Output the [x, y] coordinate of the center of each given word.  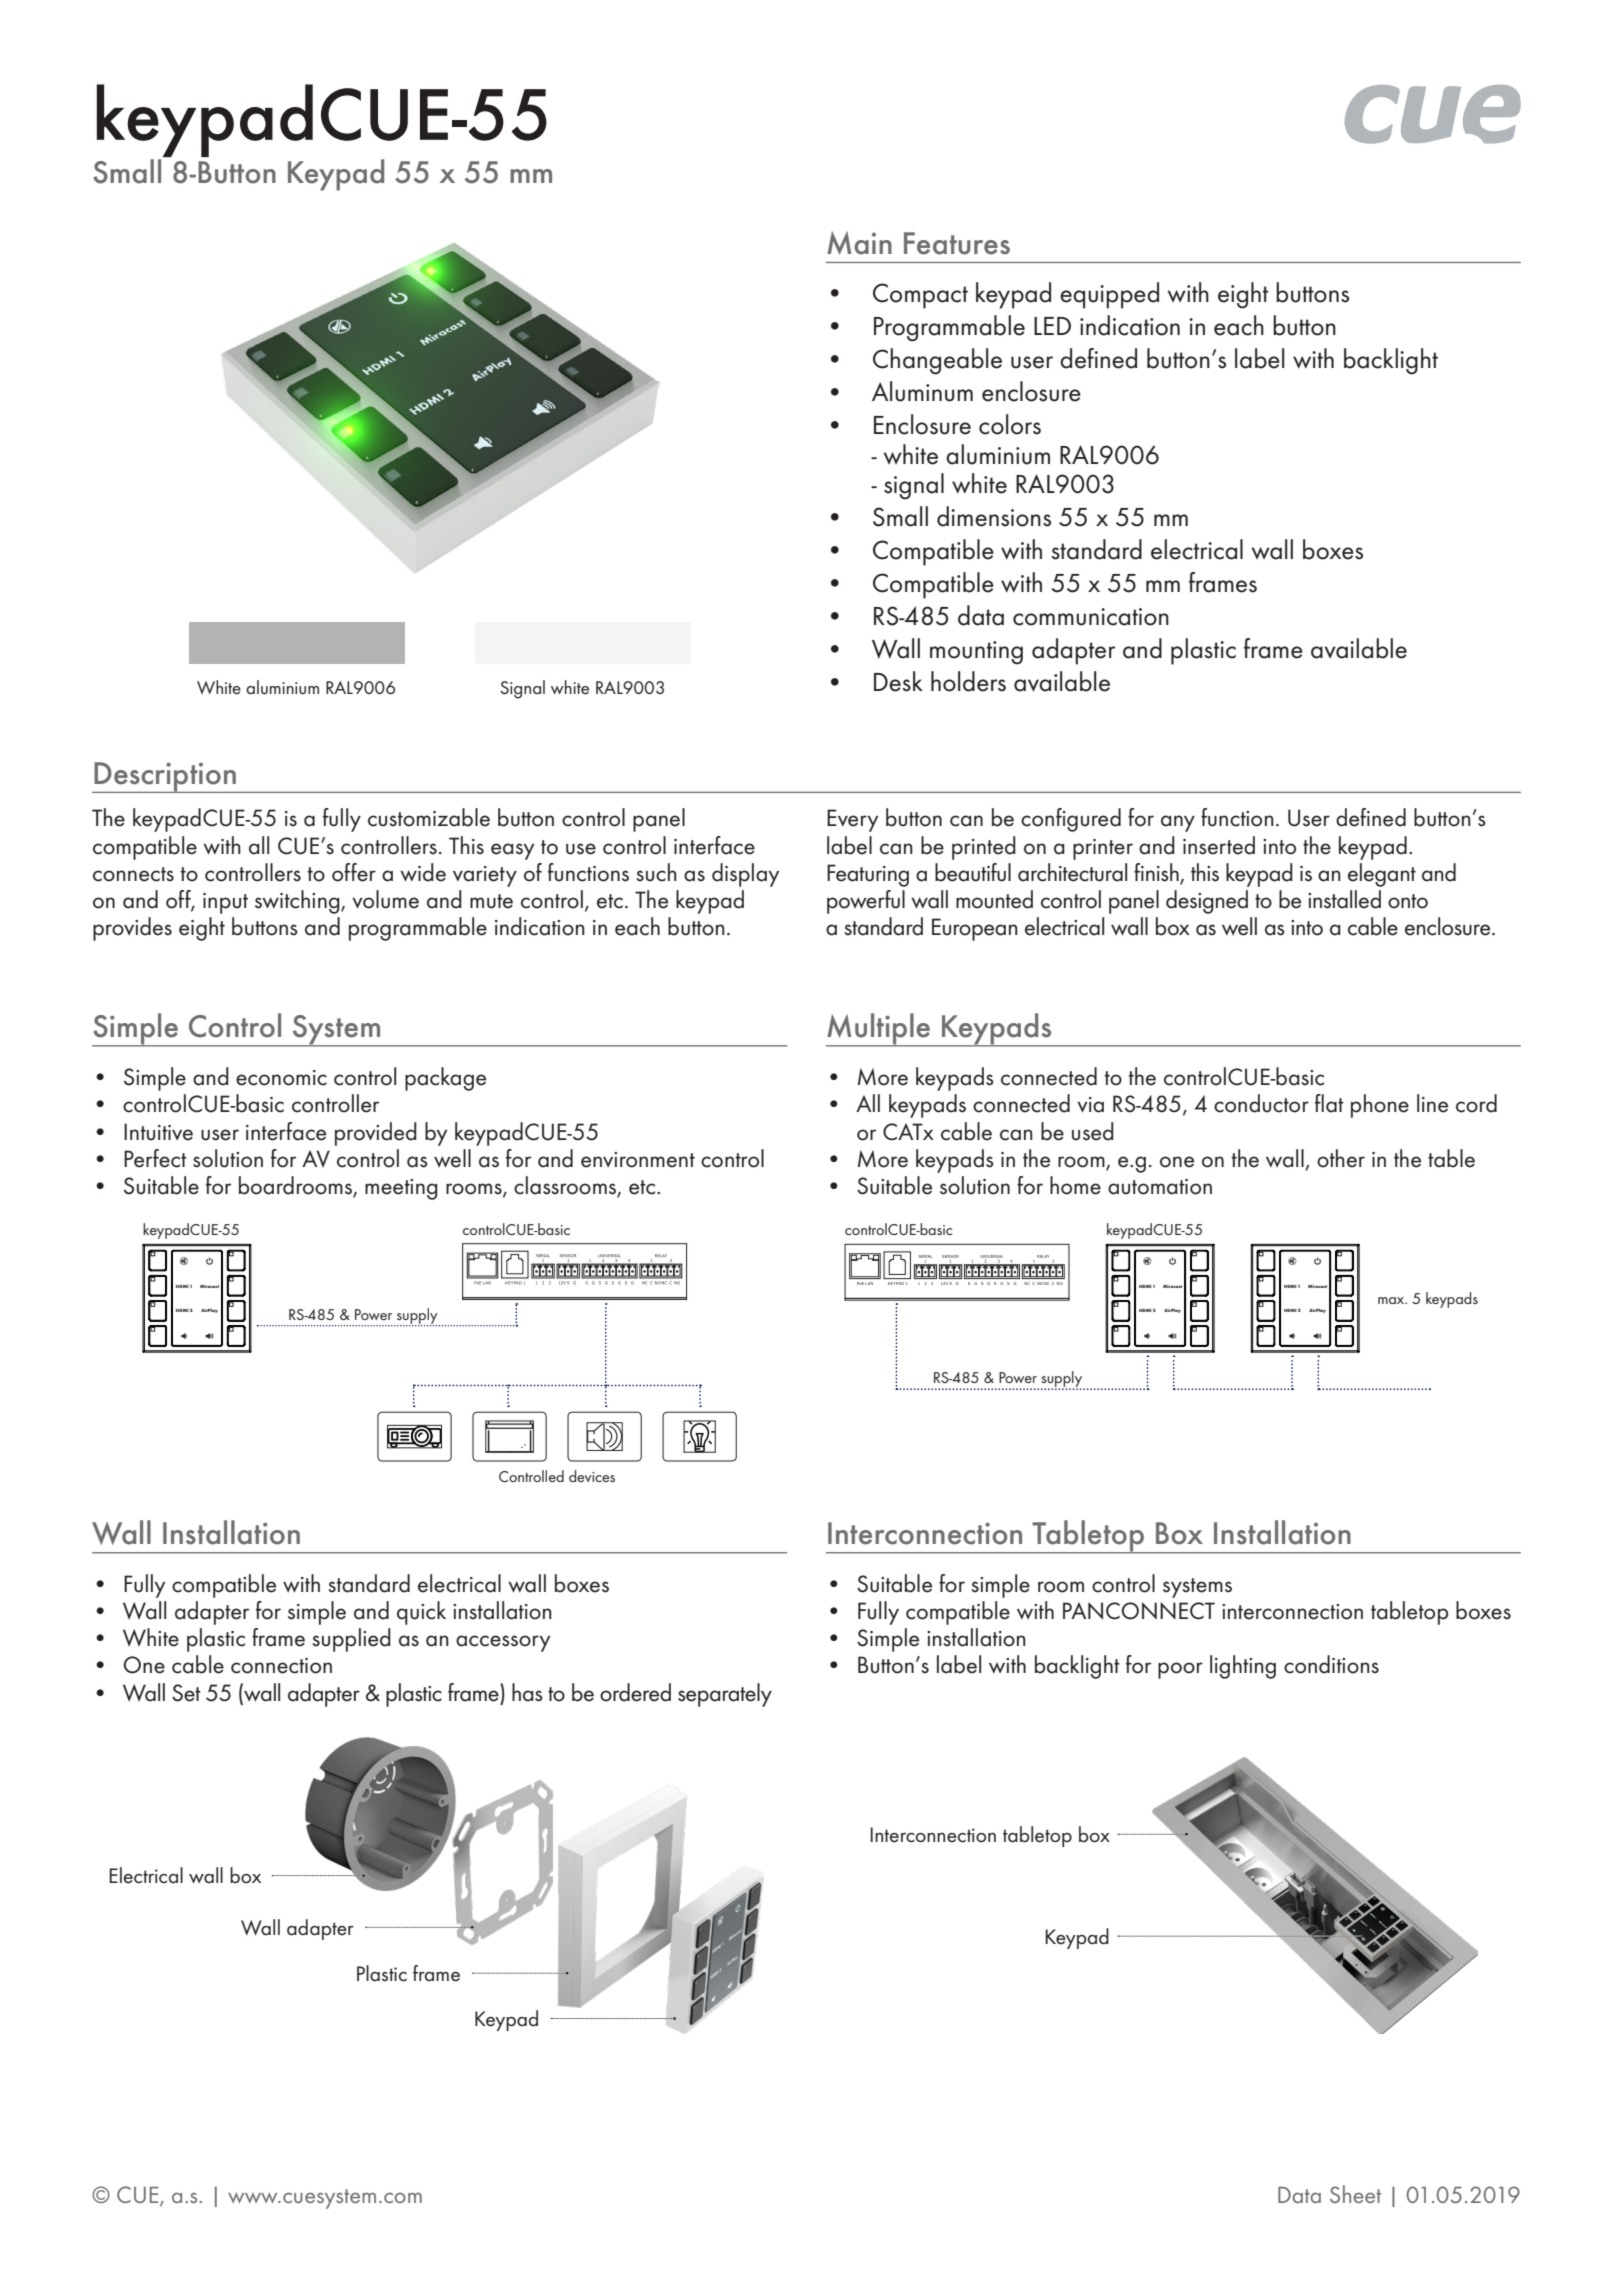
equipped [1109, 295]
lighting [1243, 1667]
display [745, 875]
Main [859, 243]
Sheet [1355, 2194]
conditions [1331, 1664]
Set [186, 1693]
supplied [351, 1640]
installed [1344, 899]
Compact [920, 296]
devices [592, 1476]
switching [298, 902]
